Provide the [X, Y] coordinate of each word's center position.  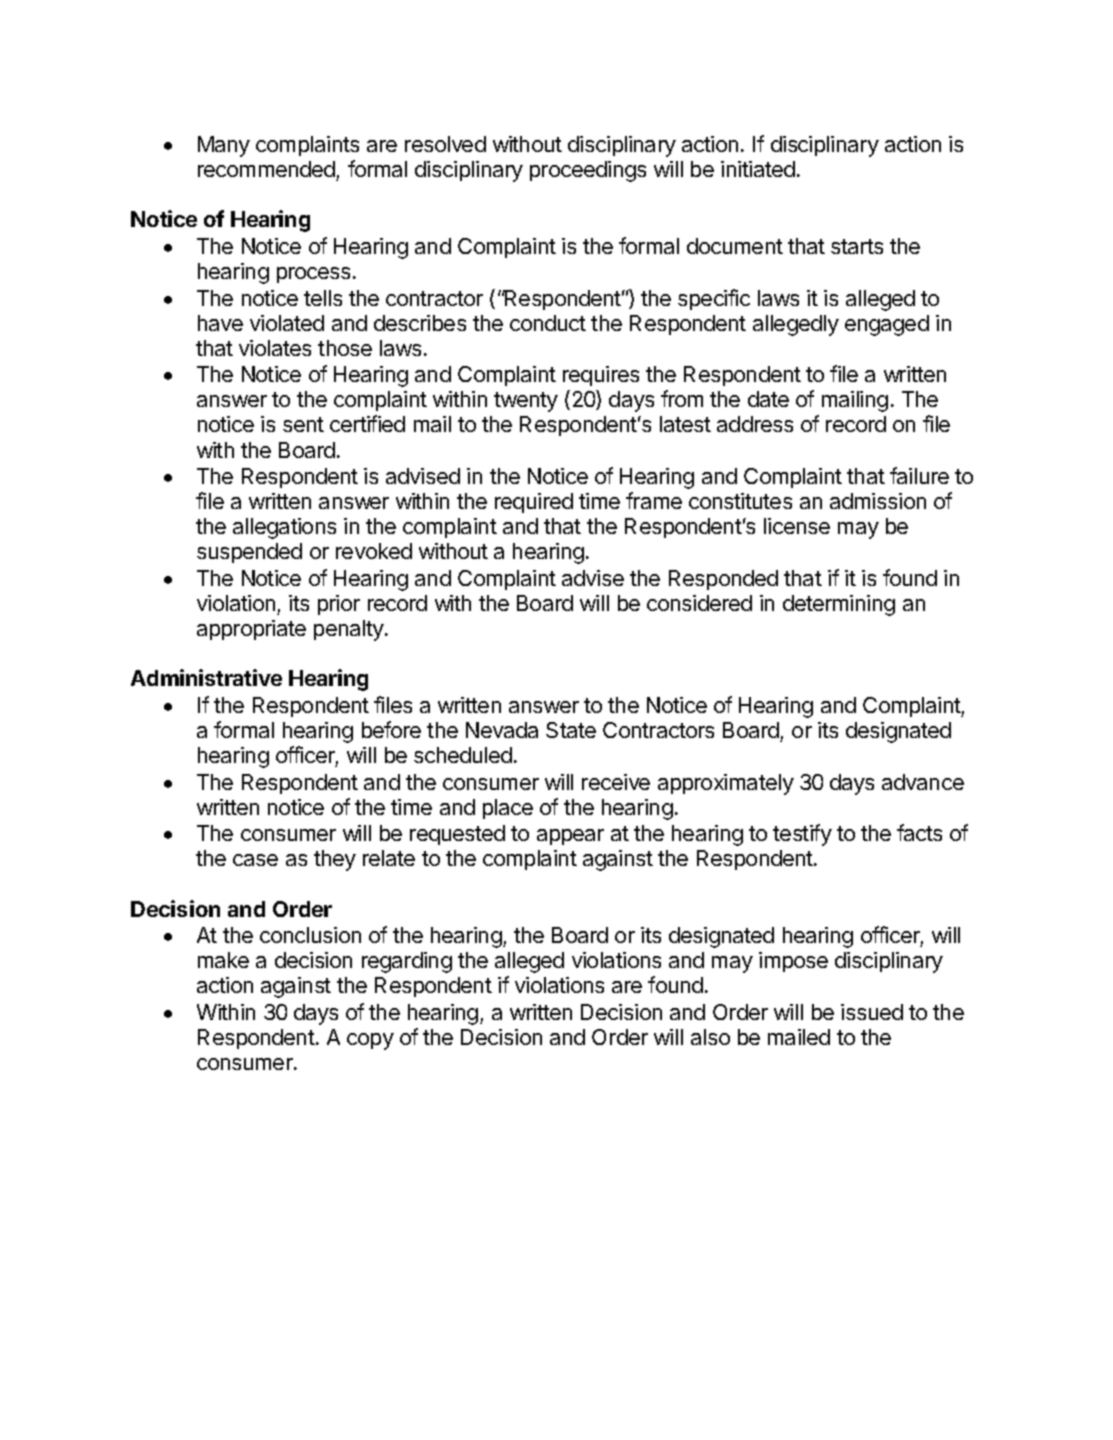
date [768, 399]
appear [570, 837]
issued [872, 1012]
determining [839, 605]
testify [802, 835]
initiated [758, 169]
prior [339, 605]
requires [601, 376]
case [255, 860]
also [710, 1037]
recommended [266, 169]
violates [275, 348]
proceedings [588, 171]
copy [370, 1041]
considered [699, 603]
